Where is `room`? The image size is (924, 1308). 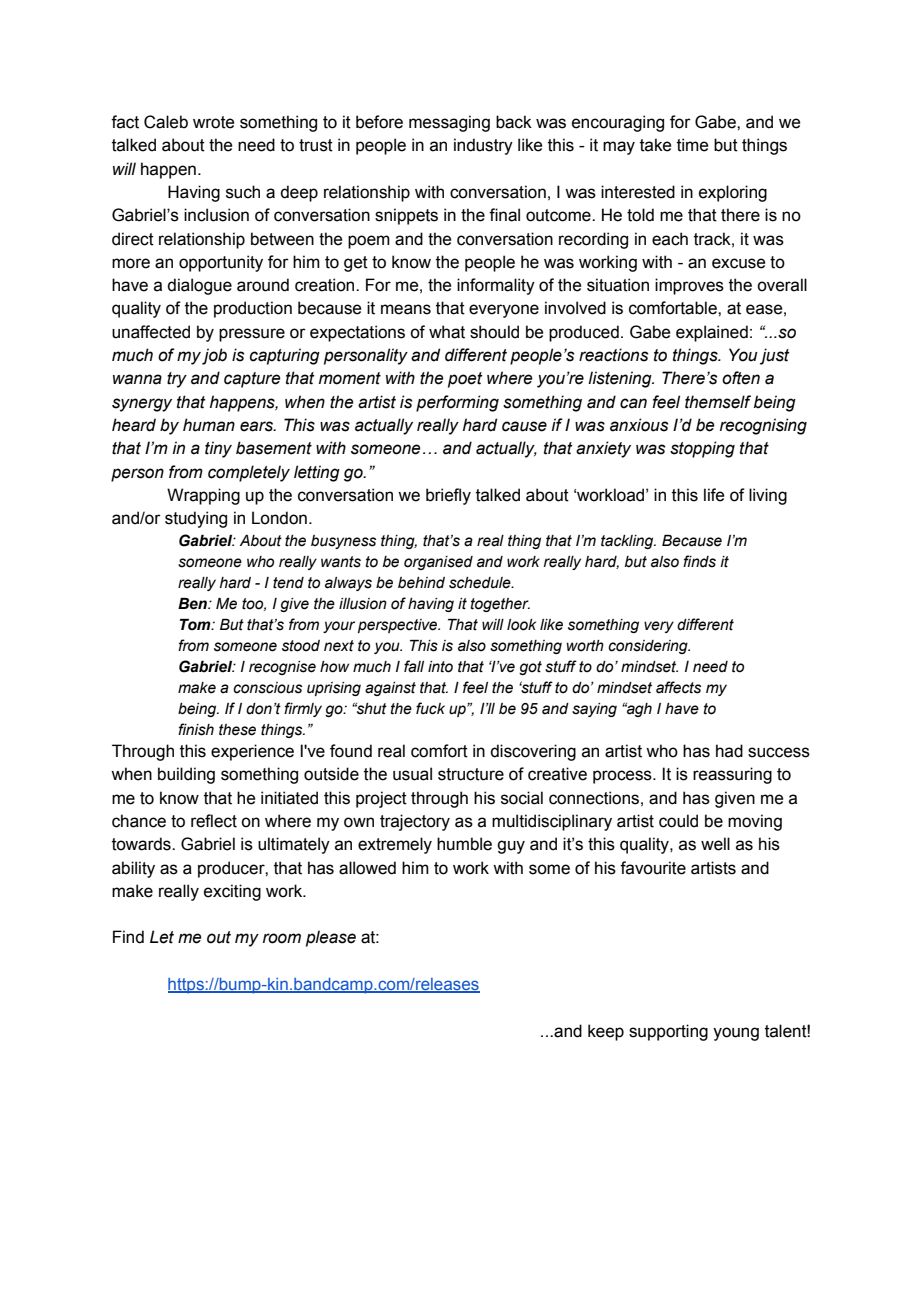 room is located at coordinates (282, 938).
